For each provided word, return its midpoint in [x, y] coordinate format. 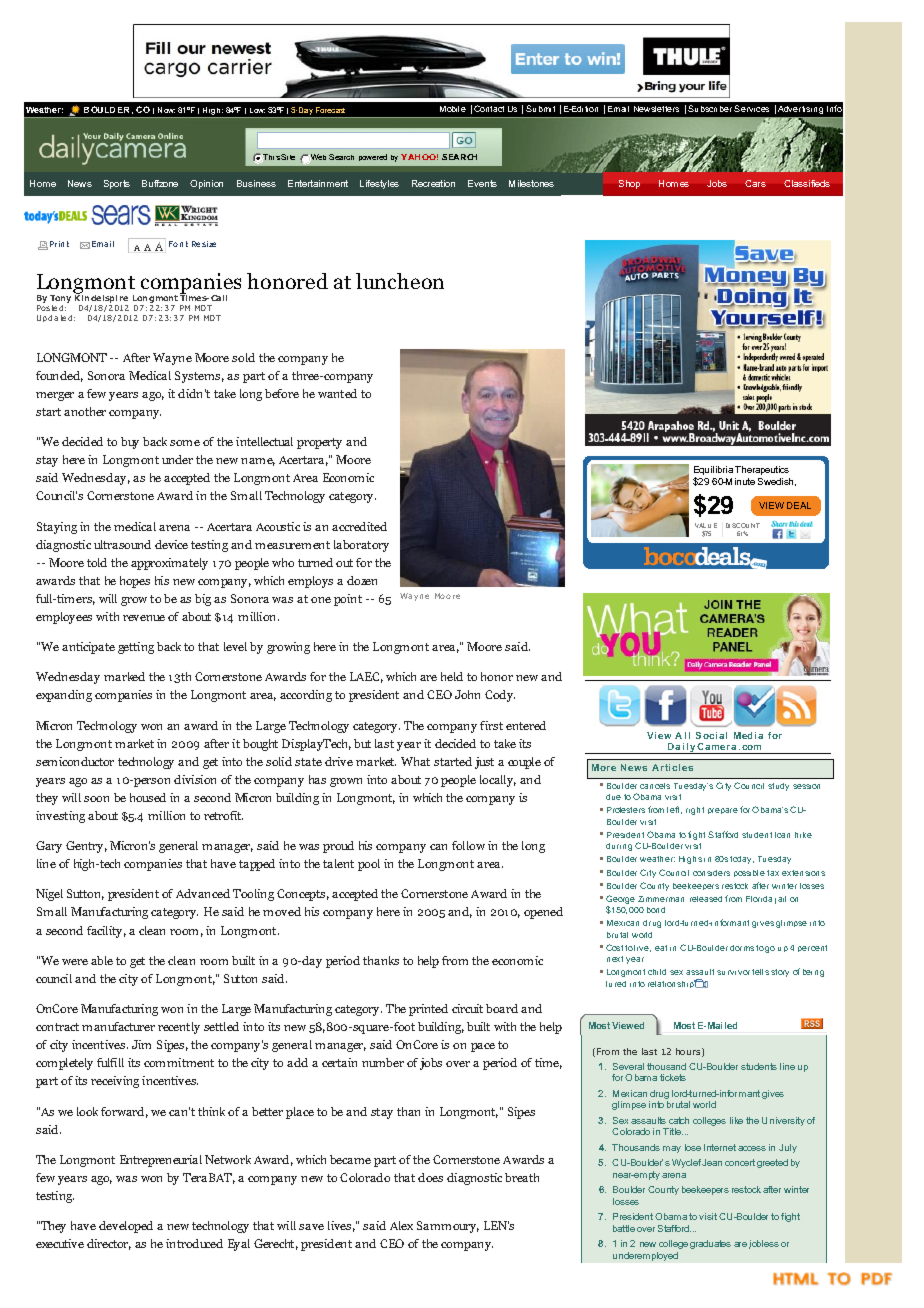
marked [124, 676]
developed [126, 1227]
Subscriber [710, 108]
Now [166, 110]
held [452, 676]
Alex [401, 1225]
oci [711, 735]
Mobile [453, 109]
